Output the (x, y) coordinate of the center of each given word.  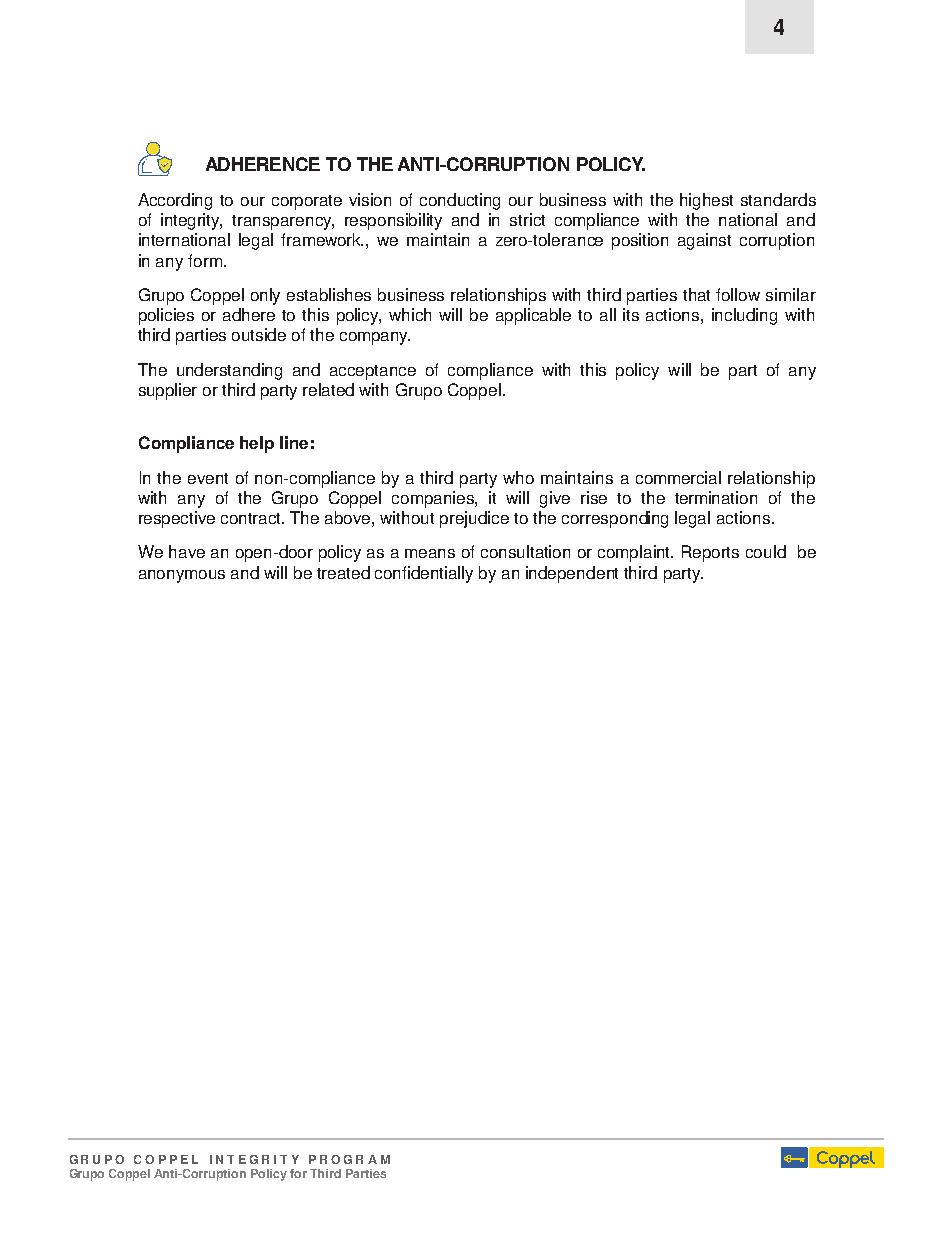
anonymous (182, 576)
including (744, 316)
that (696, 294)
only (265, 296)
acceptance (373, 372)
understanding (229, 371)
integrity (191, 221)
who (518, 477)
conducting (460, 201)
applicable (533, 316)
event (208, 478)
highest (706, 201)
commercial (678, 477)
